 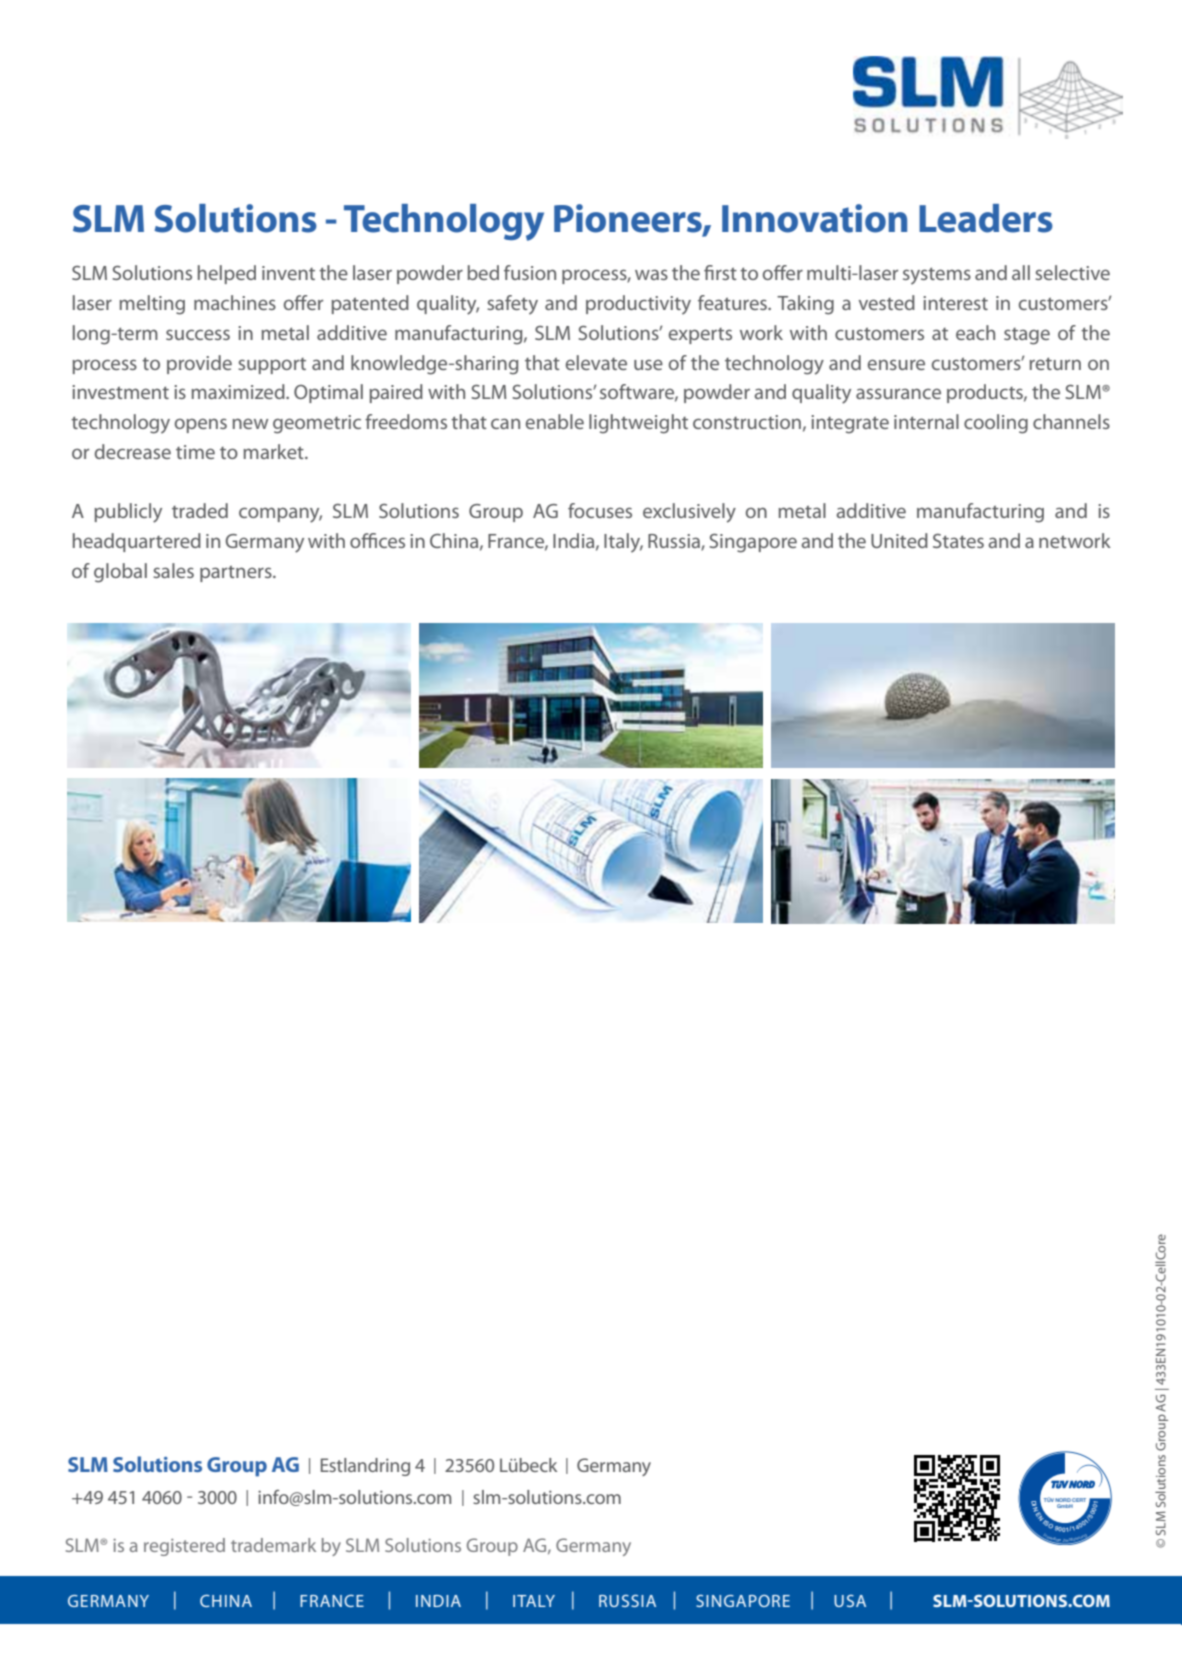 What do you see at coordinates (899, 540) in the screenshot?
I see `United` at bounding box center [899, 540].
